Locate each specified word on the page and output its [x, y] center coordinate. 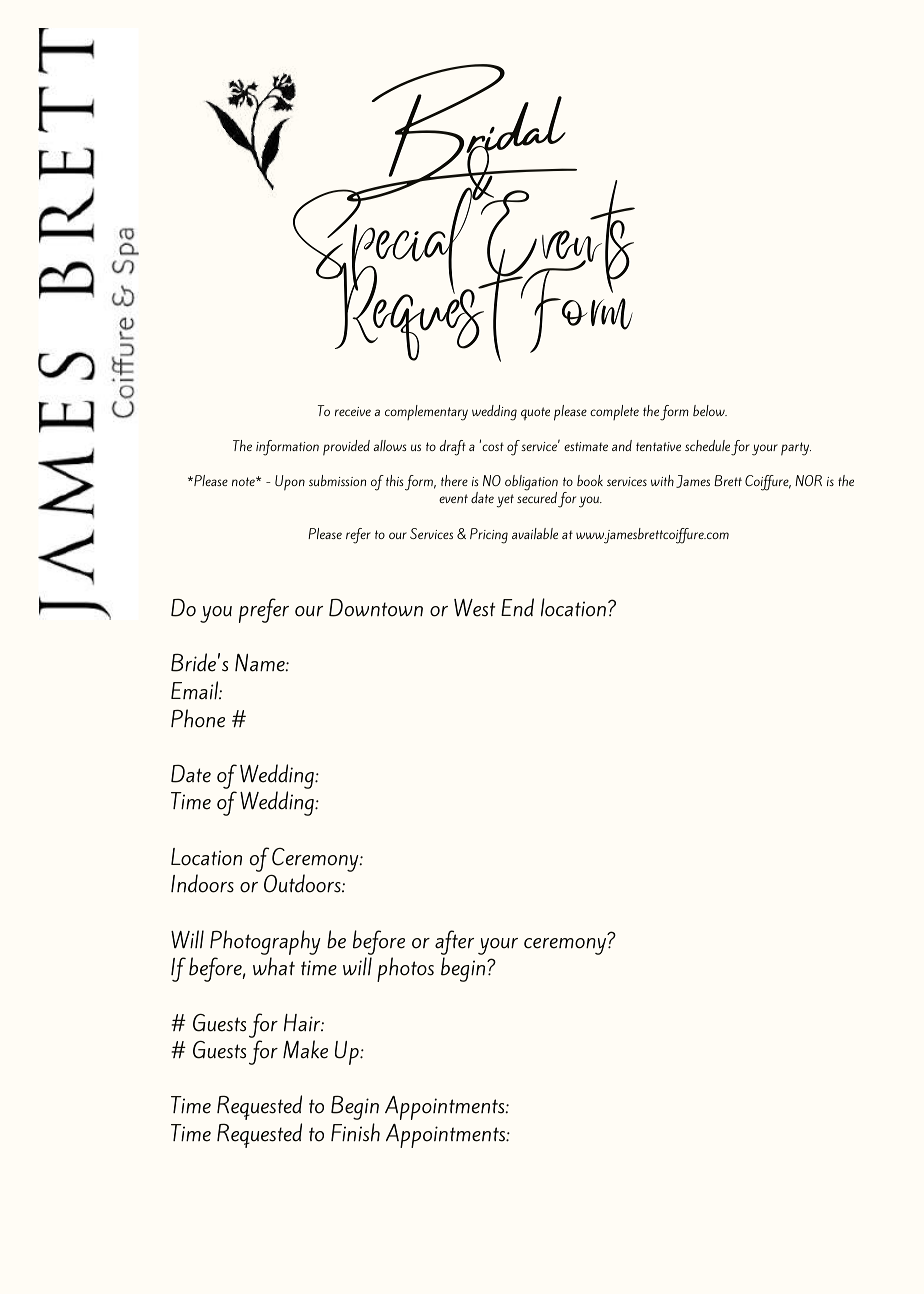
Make [305, 1049]
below [710, 410]
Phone [198, 718]
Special [384, 240]
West [474, 608]
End [517, 607]
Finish [355, 1132]
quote [535, 414]
